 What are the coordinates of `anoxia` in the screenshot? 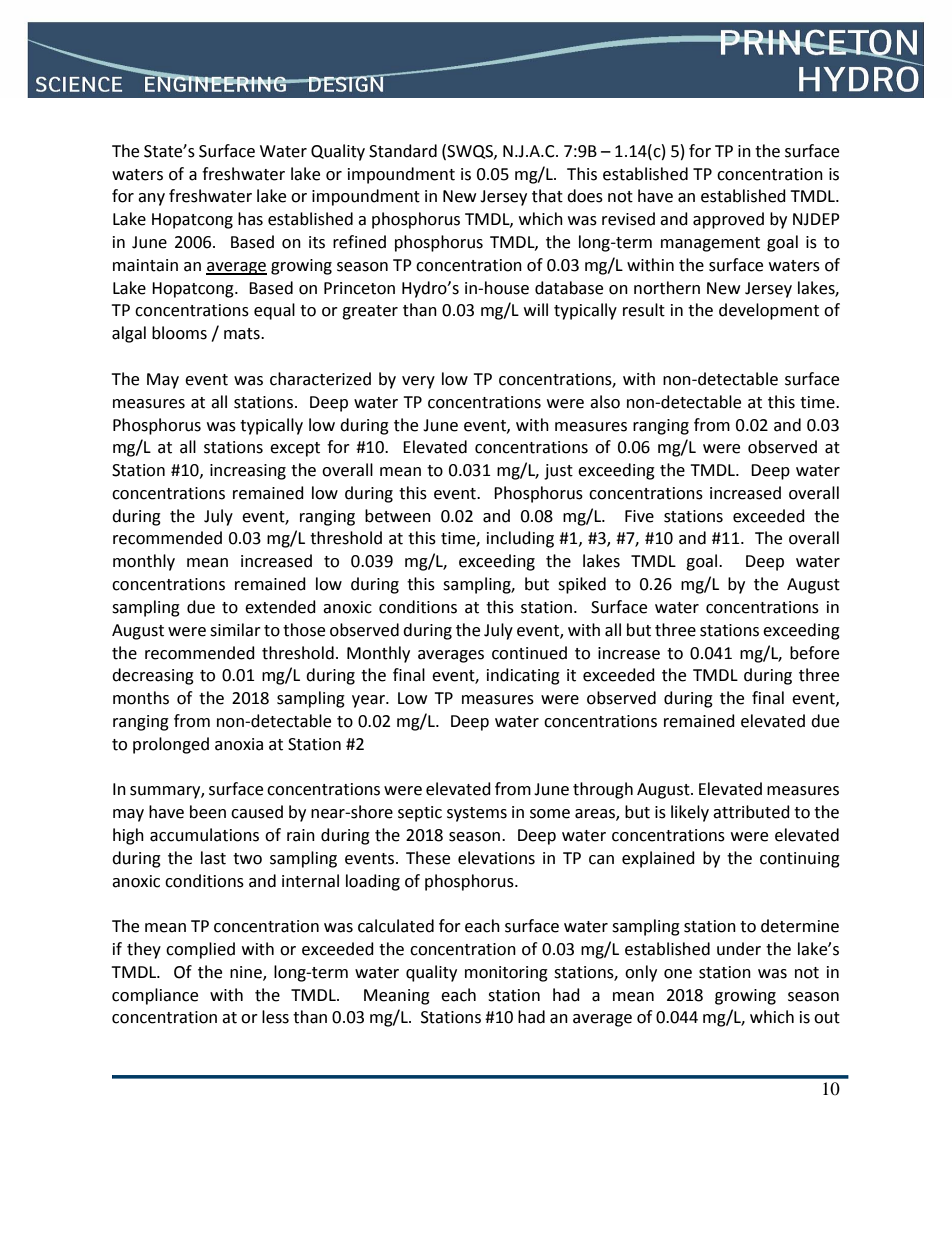 It's located at (239, 744).
